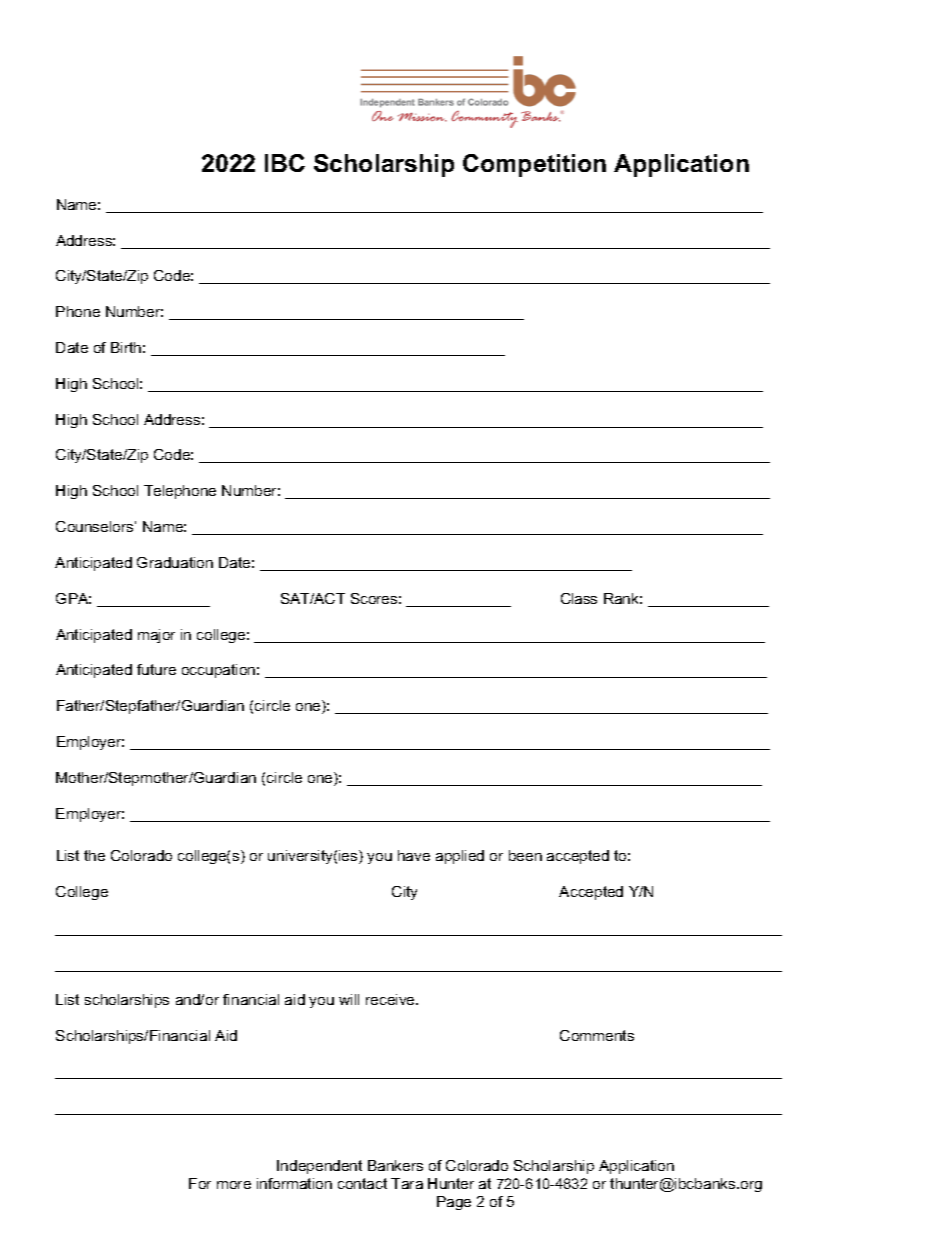 The image size is (952, 1233). Describe the element at coordinates (414, 855) in the page. I see `have` at that location.
